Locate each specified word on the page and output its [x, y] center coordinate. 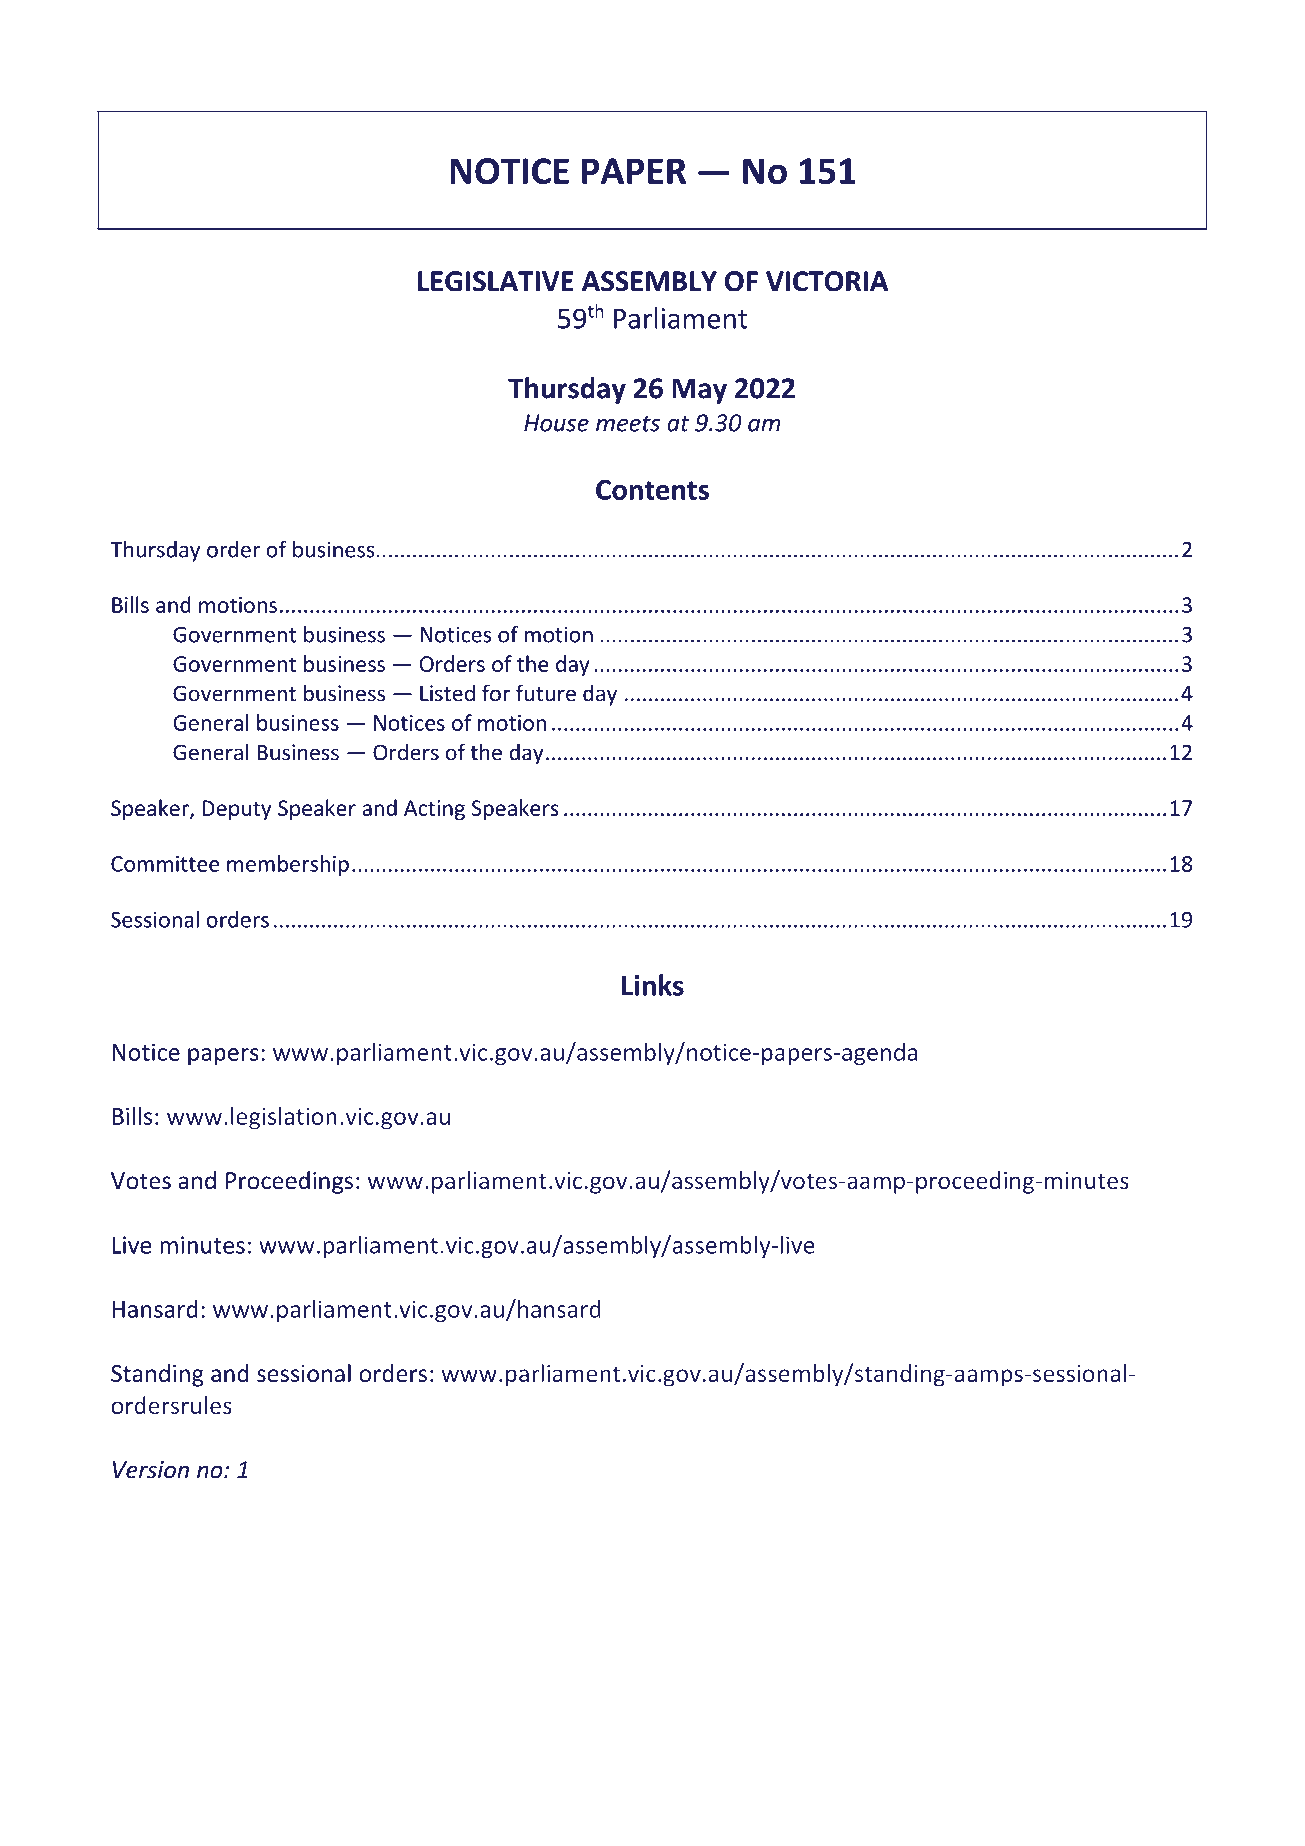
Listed [447, 693]
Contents [652, 490]
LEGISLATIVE [496, 281]
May [699, 391]
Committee [165, 864]
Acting [434, 810]
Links [653, 985]
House [556, 423]
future [546, 693]
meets [628, 424]
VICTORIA [827, 281]
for [496, 693]
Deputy [237, 810]
